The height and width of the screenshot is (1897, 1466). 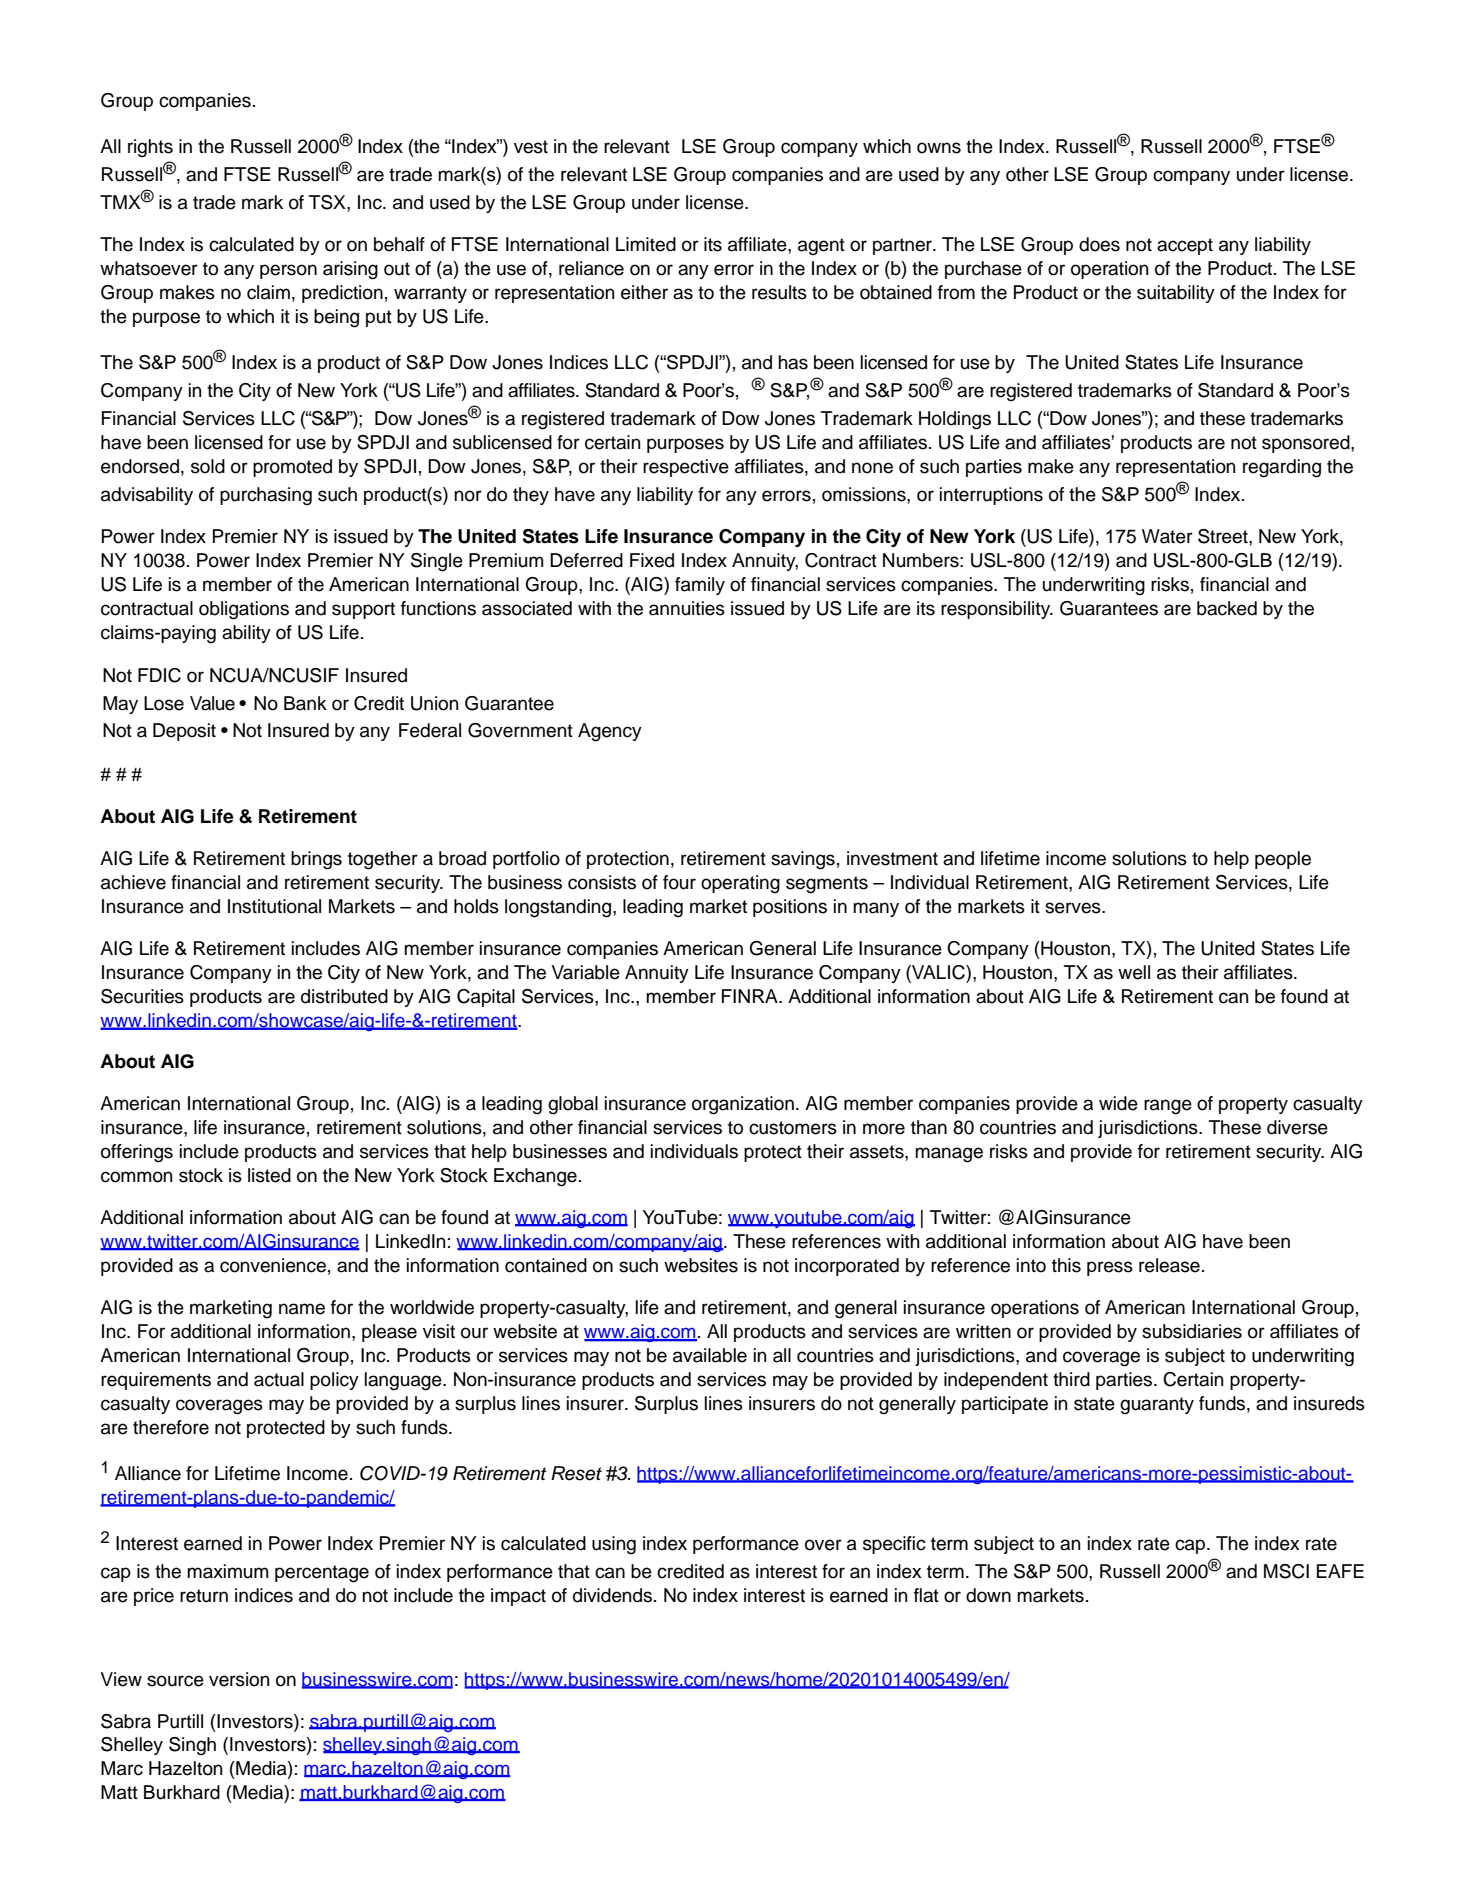 What do you see at coordinates (610, 732) in the screenshot?
I see `Agency` at bounding box center [610, 732].
